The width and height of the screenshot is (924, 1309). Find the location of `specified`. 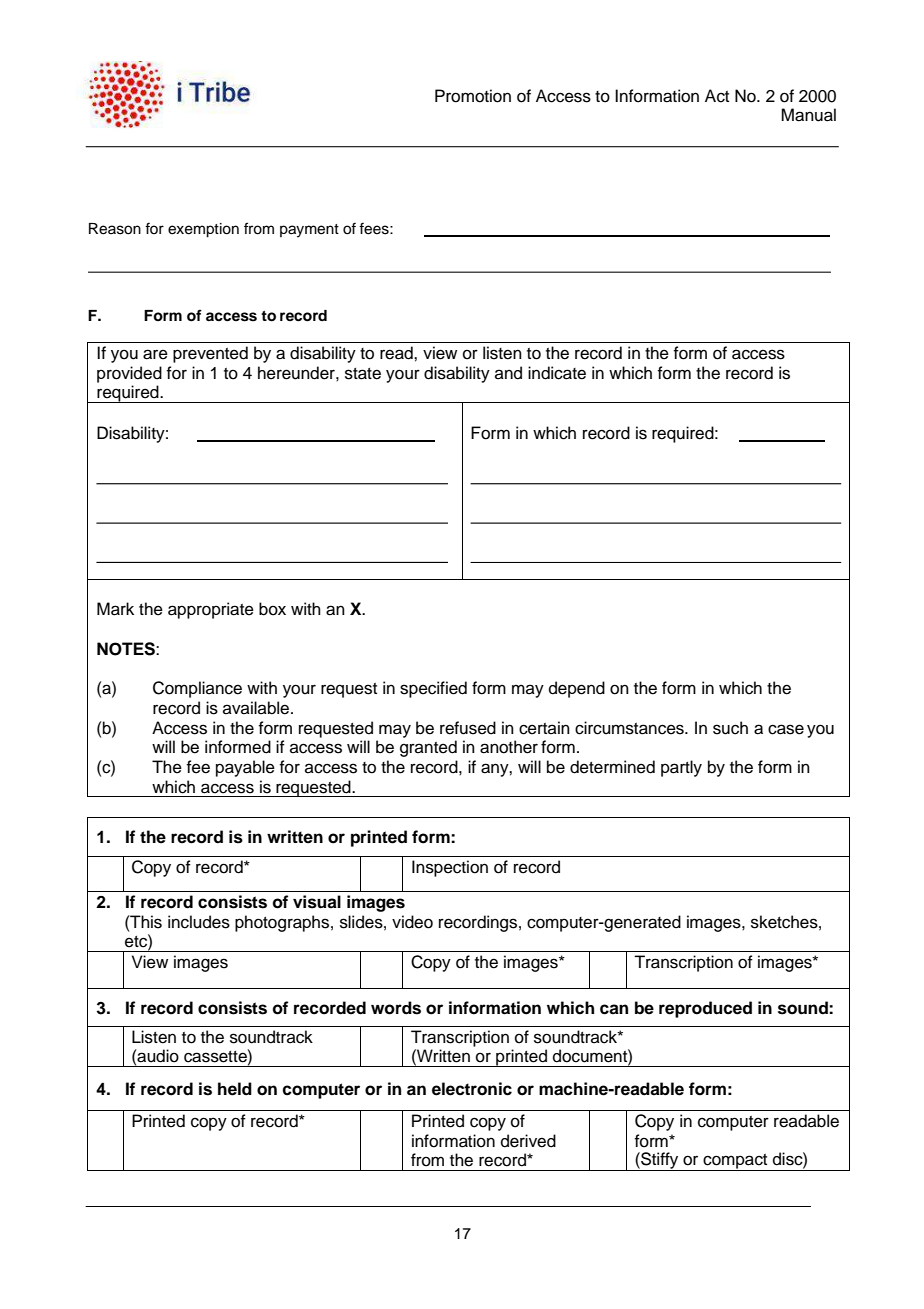

specified is located at coordinates (433, 689).
